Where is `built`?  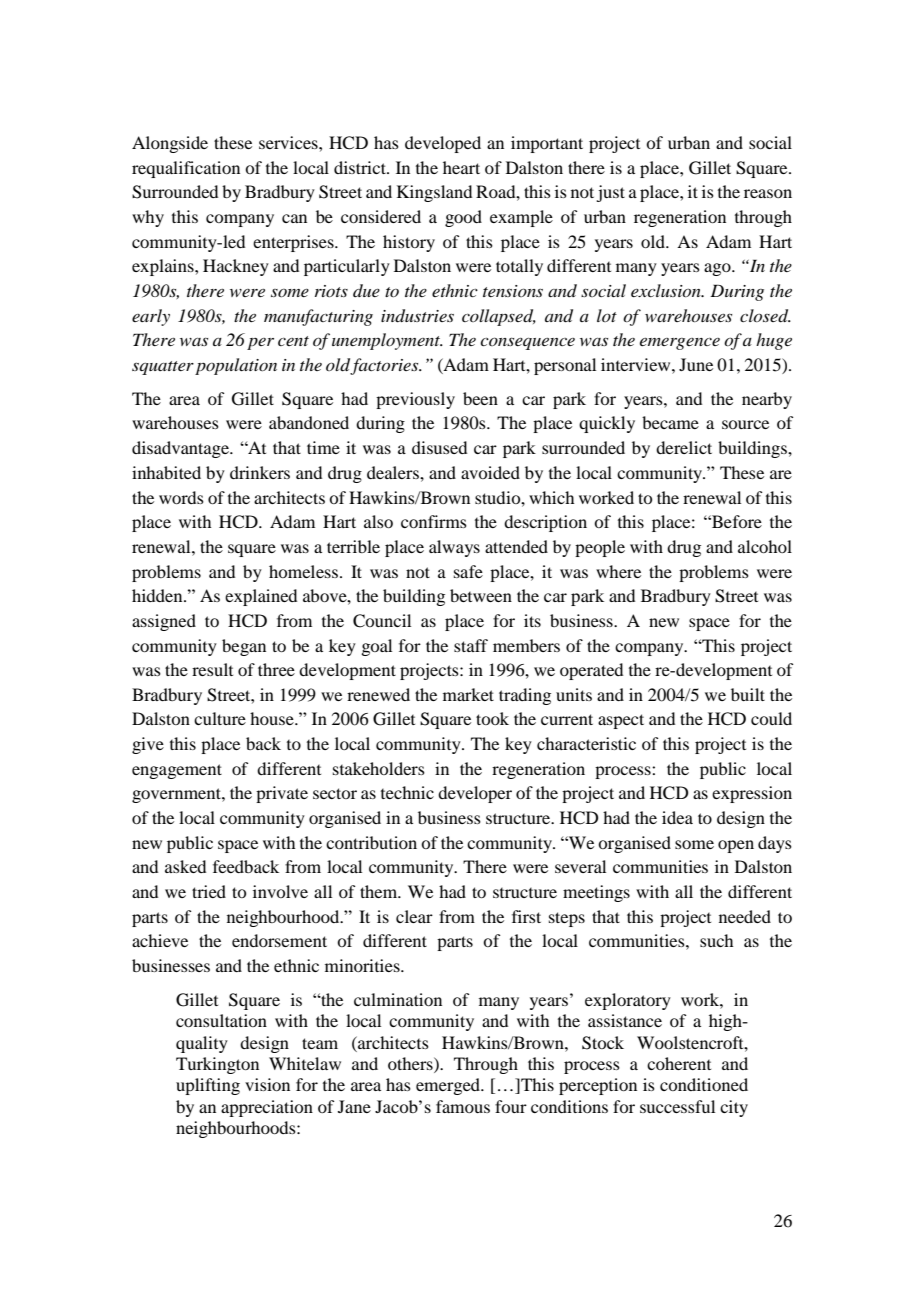 built is located at coordinates (748, 694).
